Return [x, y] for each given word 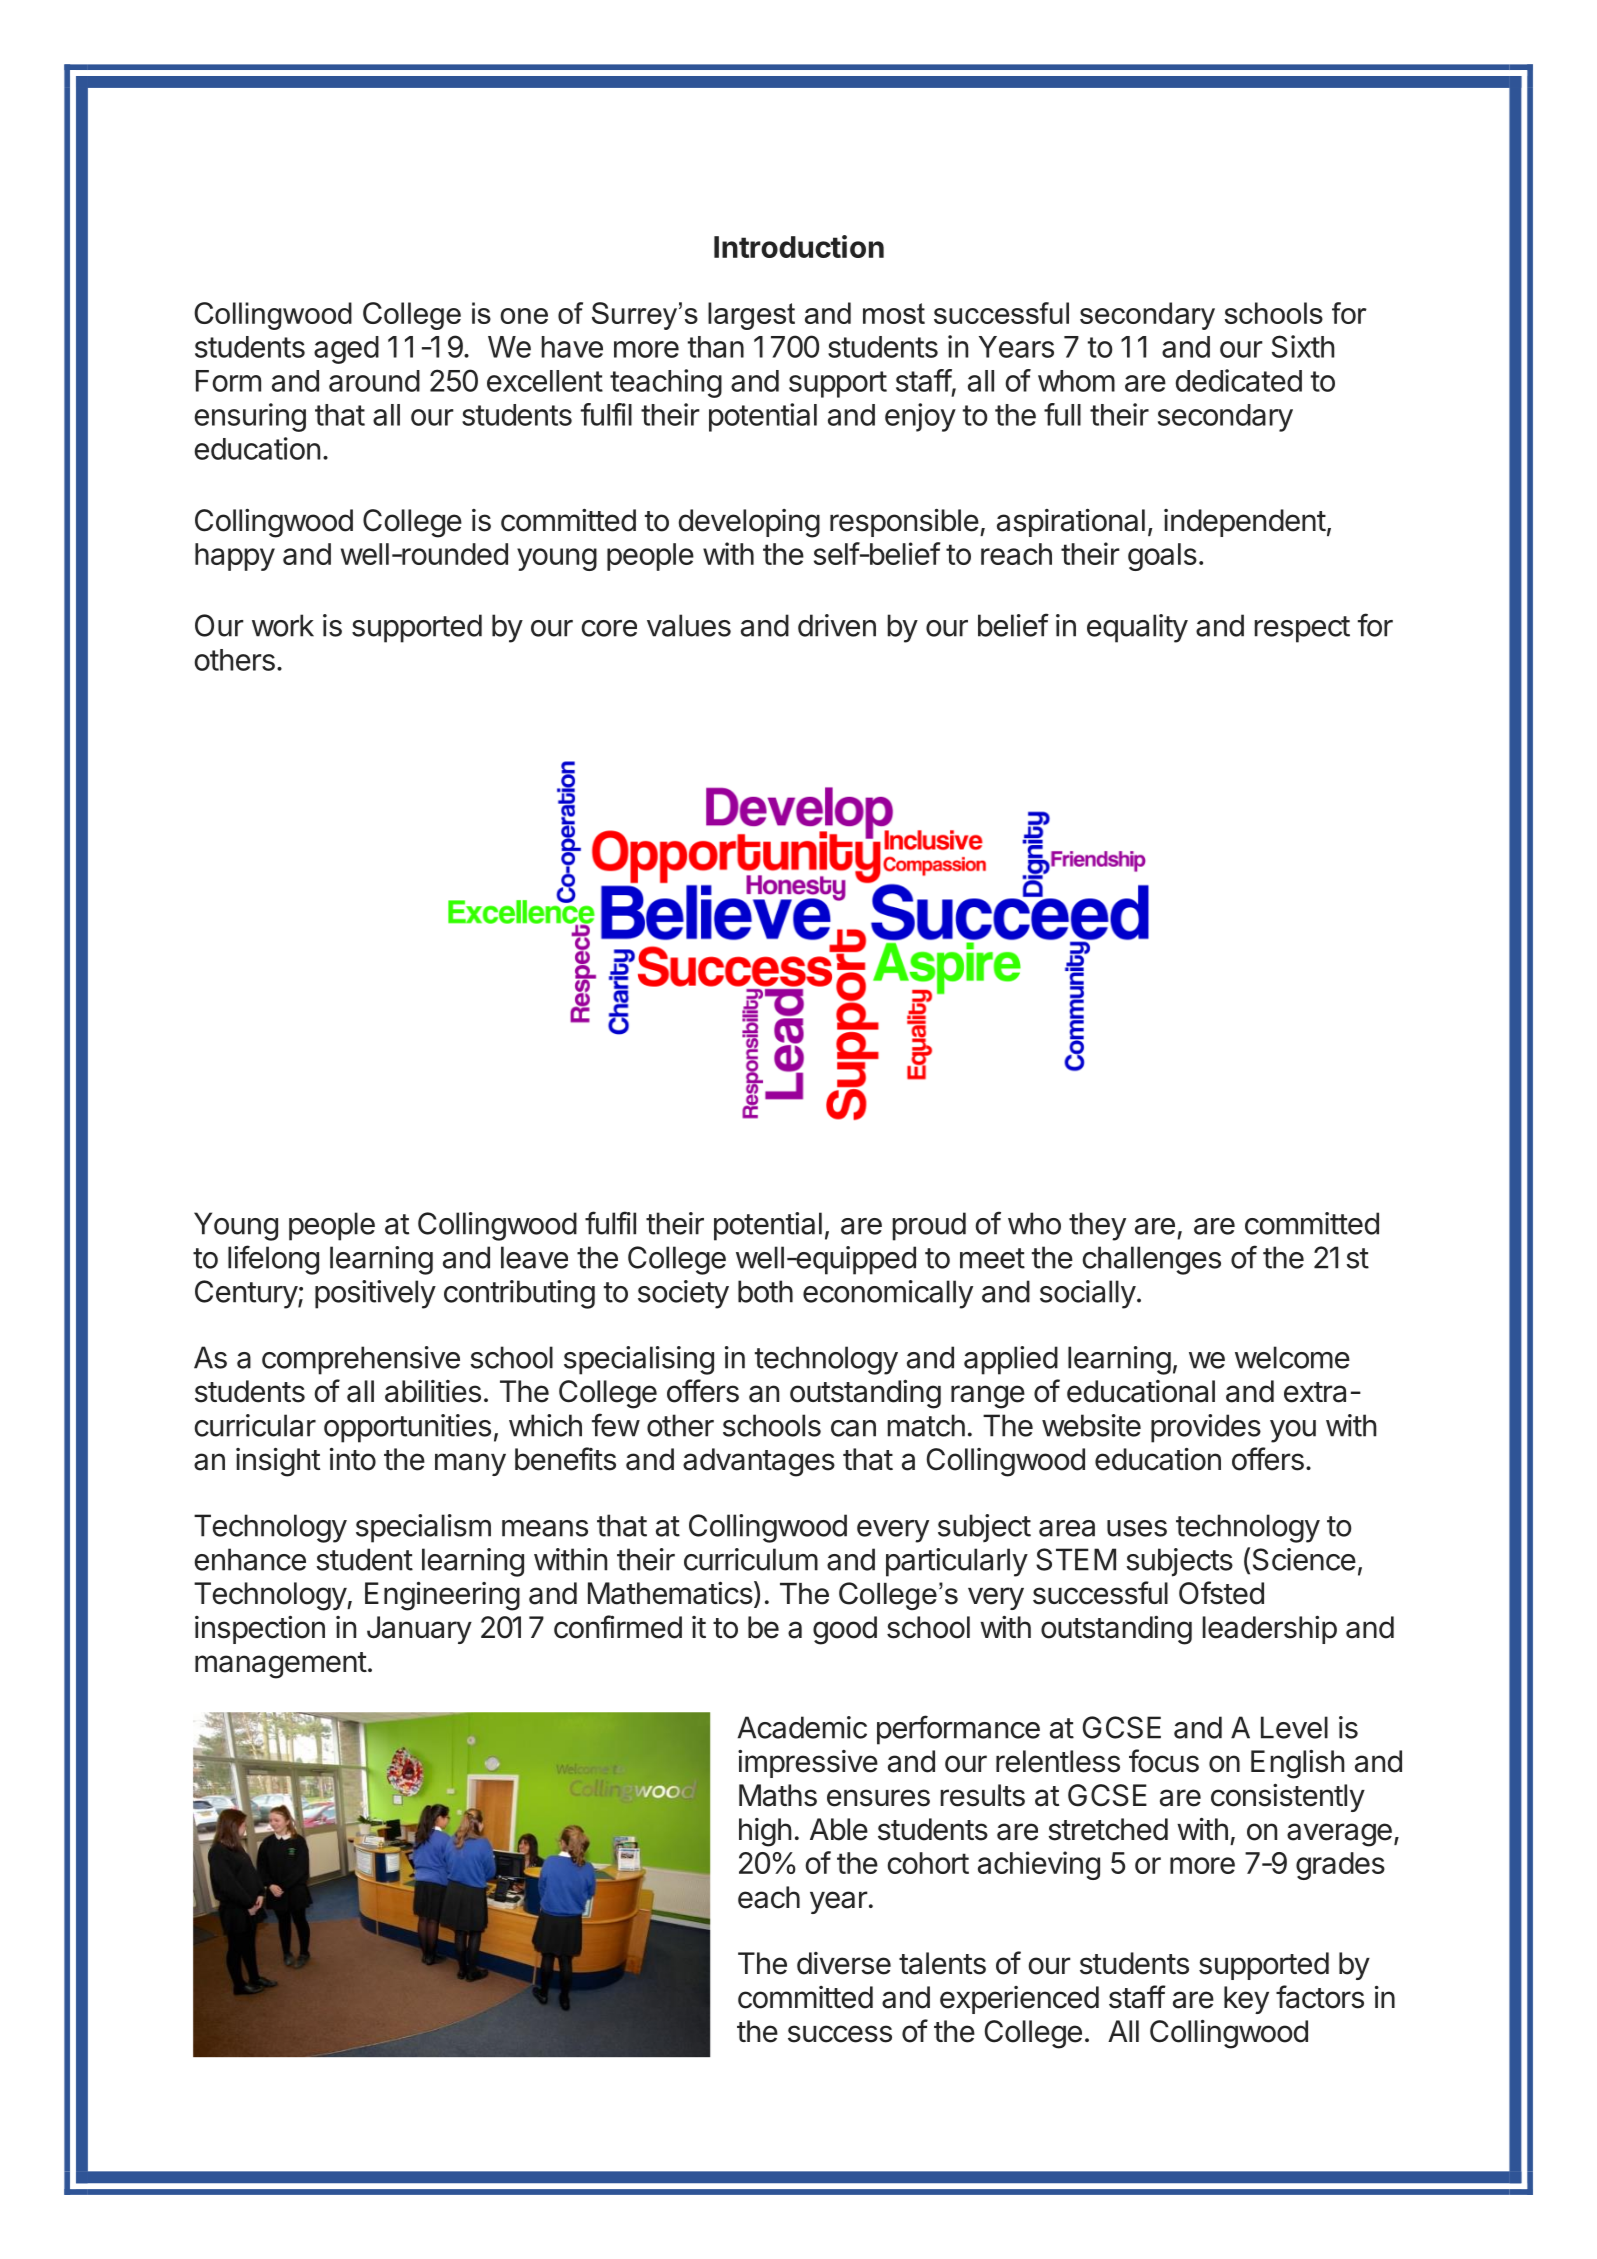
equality [1137, 628]
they [1097, 1226]
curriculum [751, 1559]
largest [751, 316]
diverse [844, 1963]
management [281, 1665]
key [1246, 2000]
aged [346, 350]
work [283, 625]
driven [837, 625]
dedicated [1238, 380]
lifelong [273, 1260]
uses [1137, 1528]
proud [929, 1226]
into [353, 1459]
